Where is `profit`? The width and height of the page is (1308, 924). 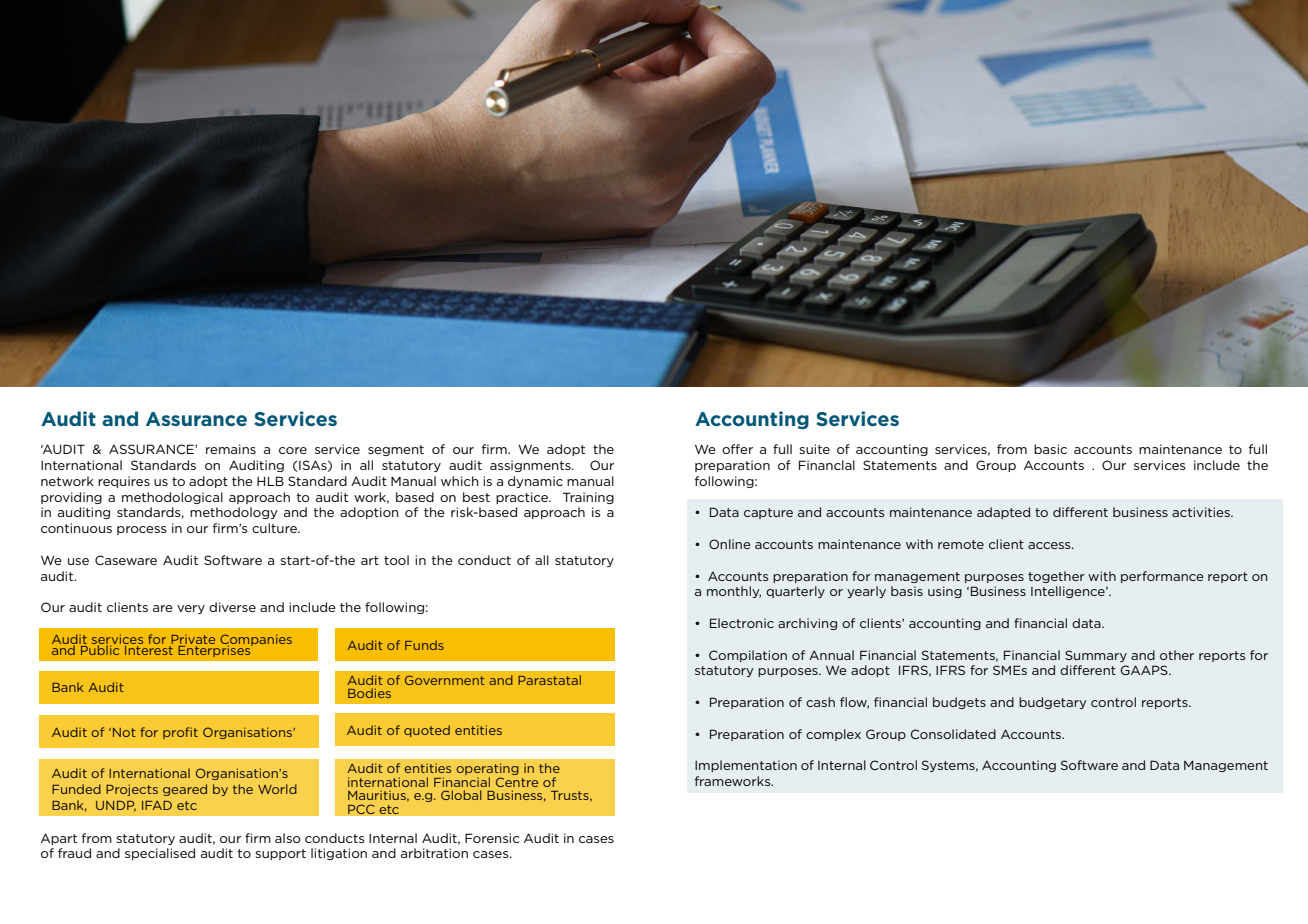
profit is located at coordinates (180, 733).
